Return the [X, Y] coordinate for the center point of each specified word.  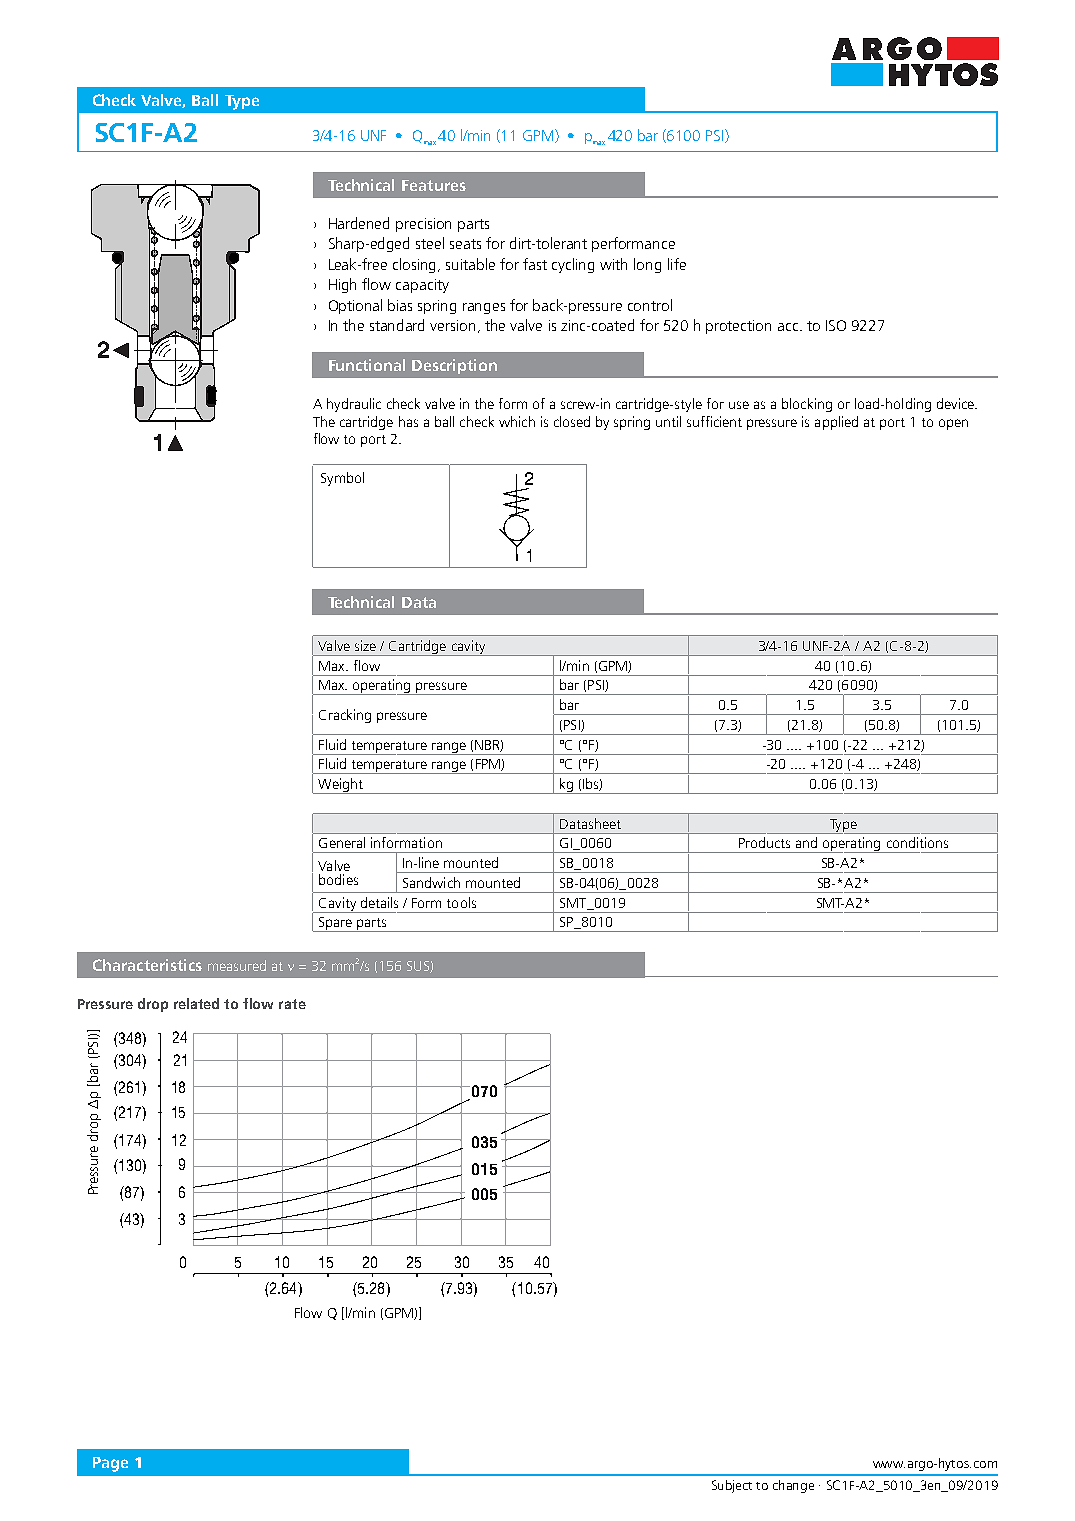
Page [110, 1464]
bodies [338, 879]
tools [461, 902]
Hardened [359, 223]
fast [535, 264]
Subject [732, 1486]
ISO [836, 325]
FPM [489, 765]
